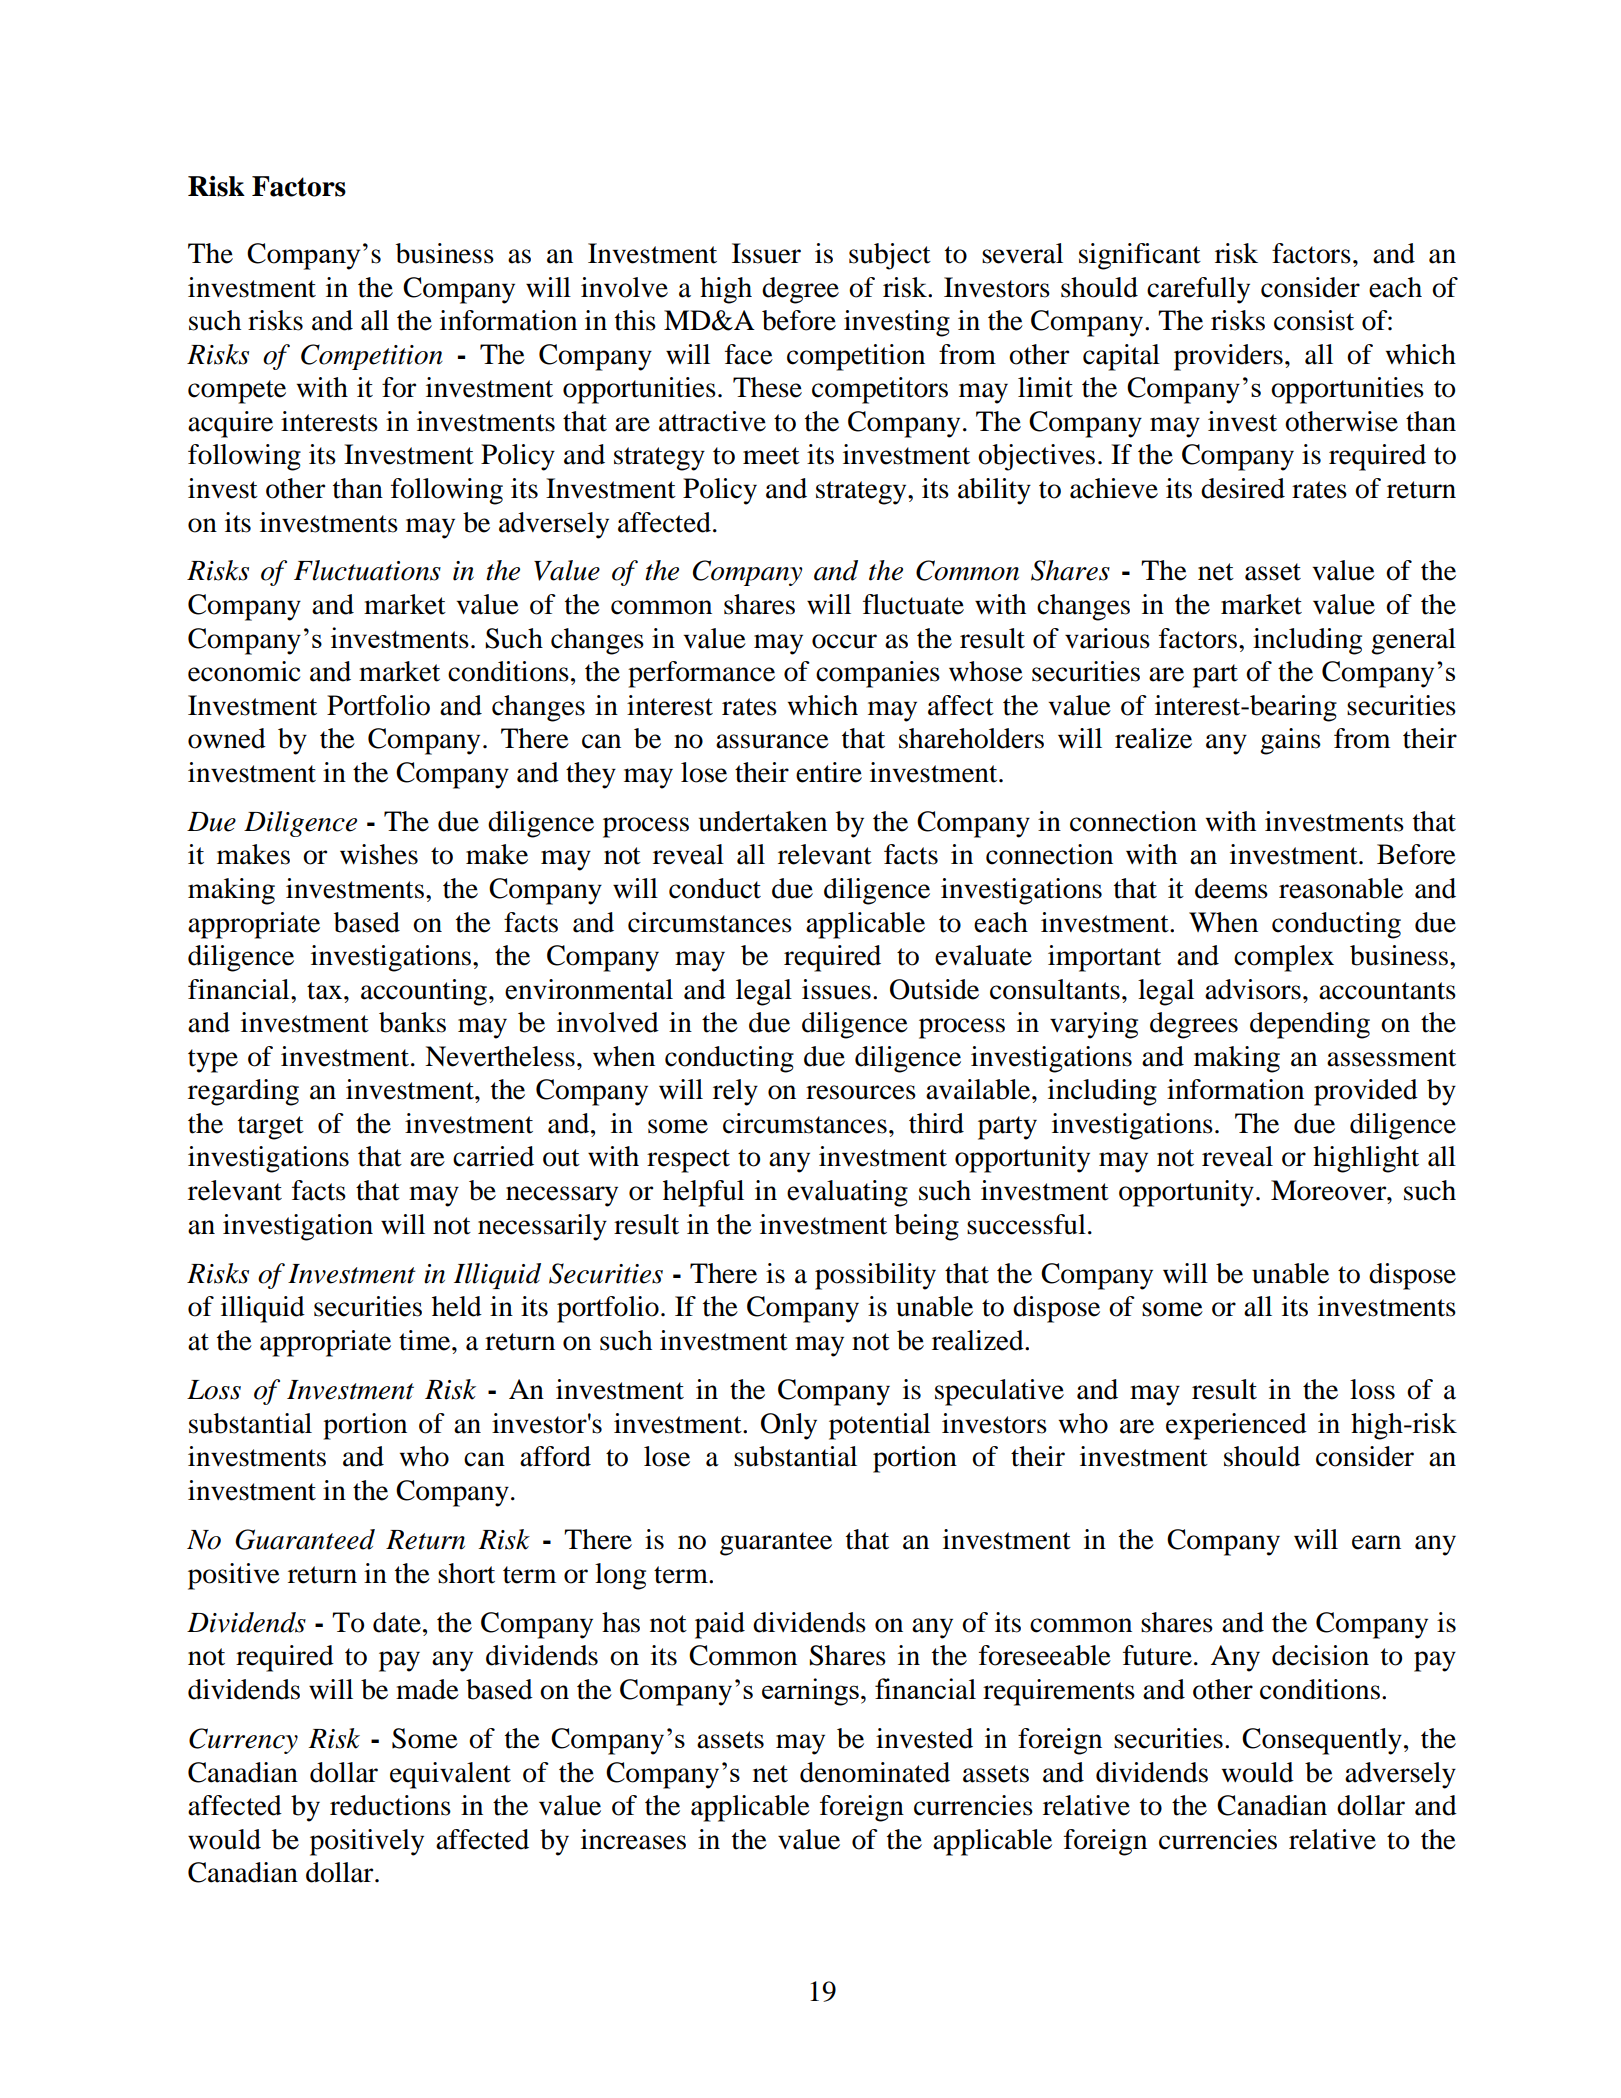 Image resolution: width=1621 pixels, height=2098 pixels. What do you see at coordinates (763, 821) in the screenshot?
I see `undertaken` at bounding box center [763, 821].
